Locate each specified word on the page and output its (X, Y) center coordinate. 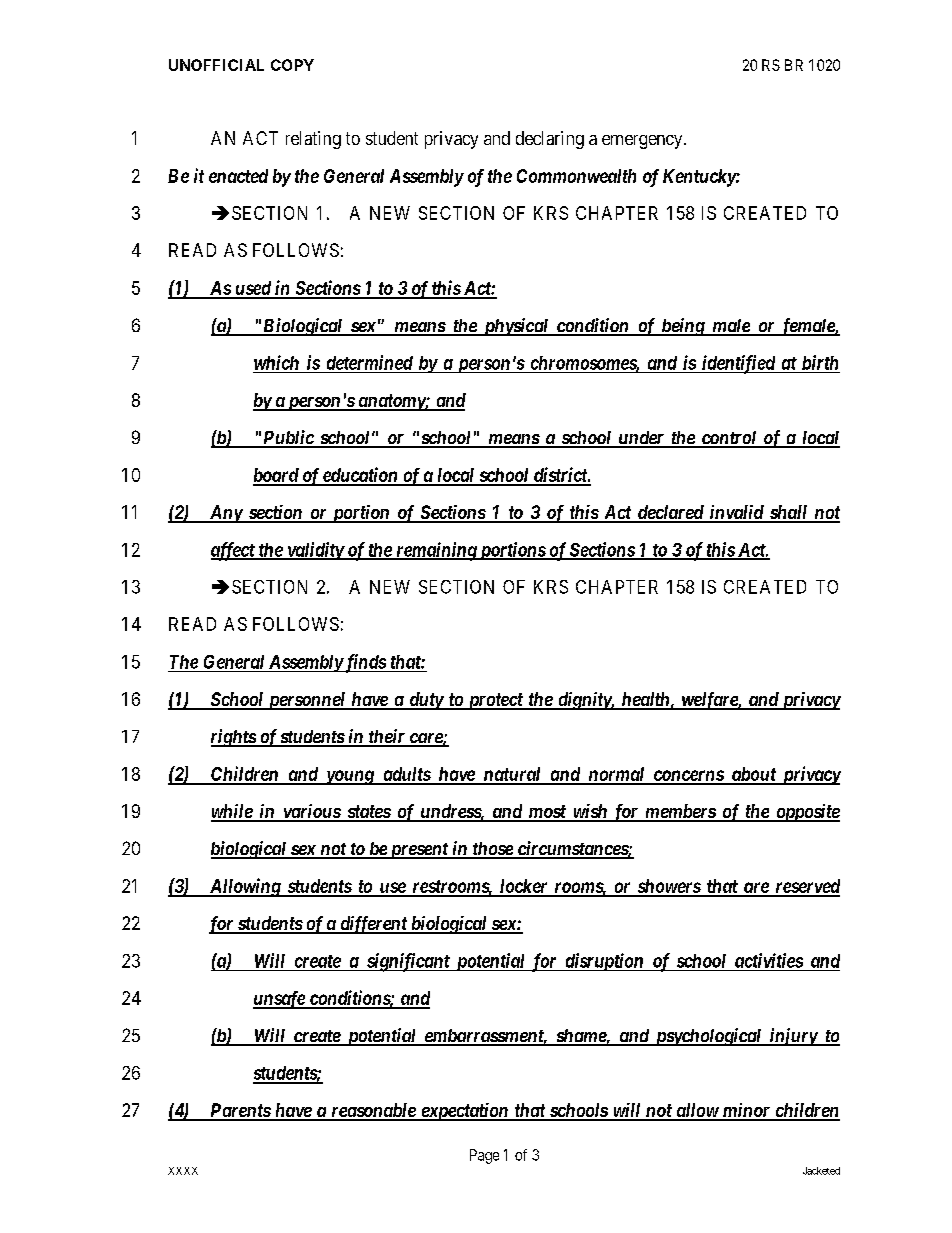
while (232, 812)
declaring (550, 140)
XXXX (183, 1171)
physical (515, 327)
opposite (807, 813)
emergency (643, 142)
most (547, 813)
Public (288, 438)
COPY (292, 65)
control (729, 439)
